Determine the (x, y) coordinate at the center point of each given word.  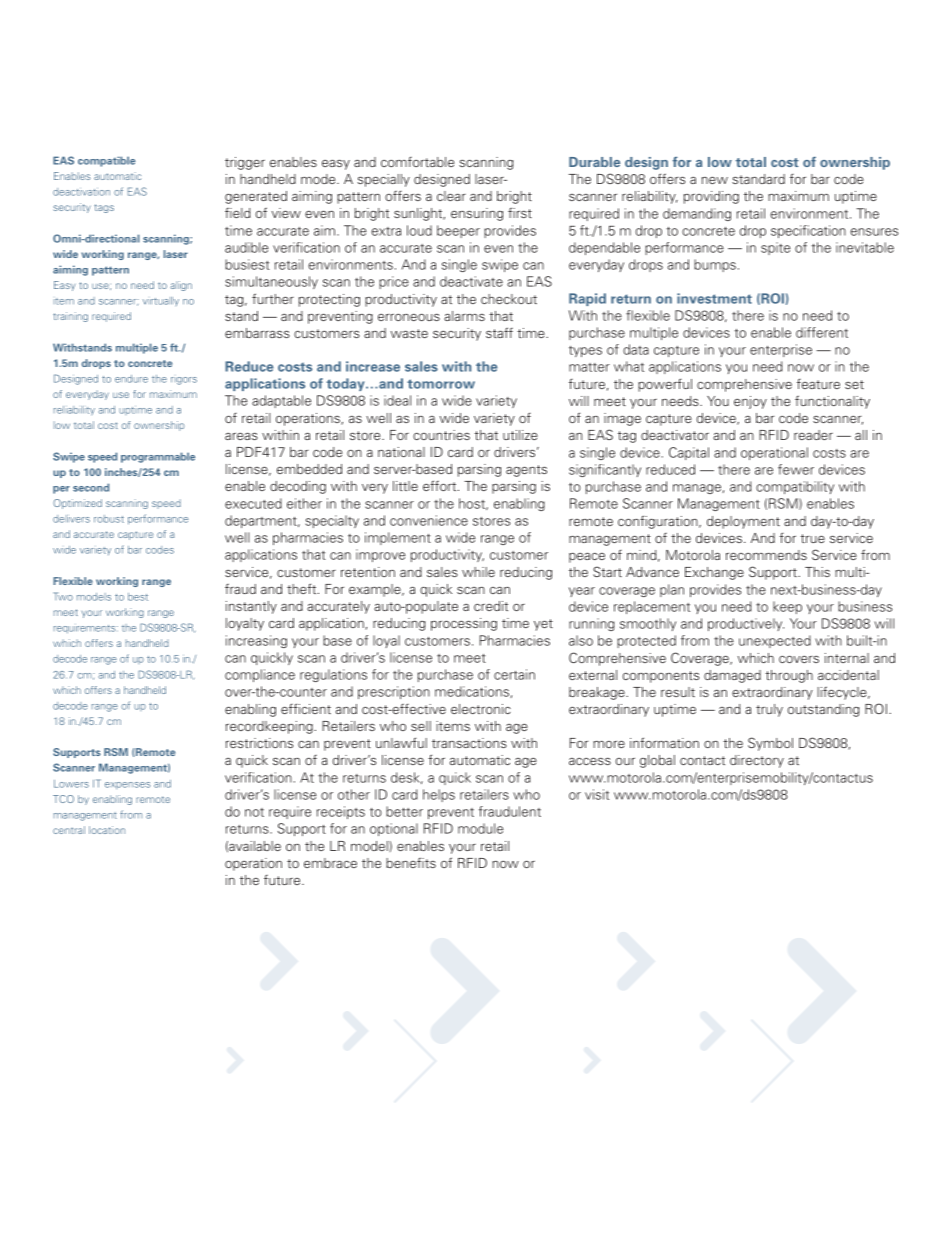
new (715, 180)
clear (451, 196)
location (107, 830)
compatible (107, 161)
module (480, 828)
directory (757, 761)
